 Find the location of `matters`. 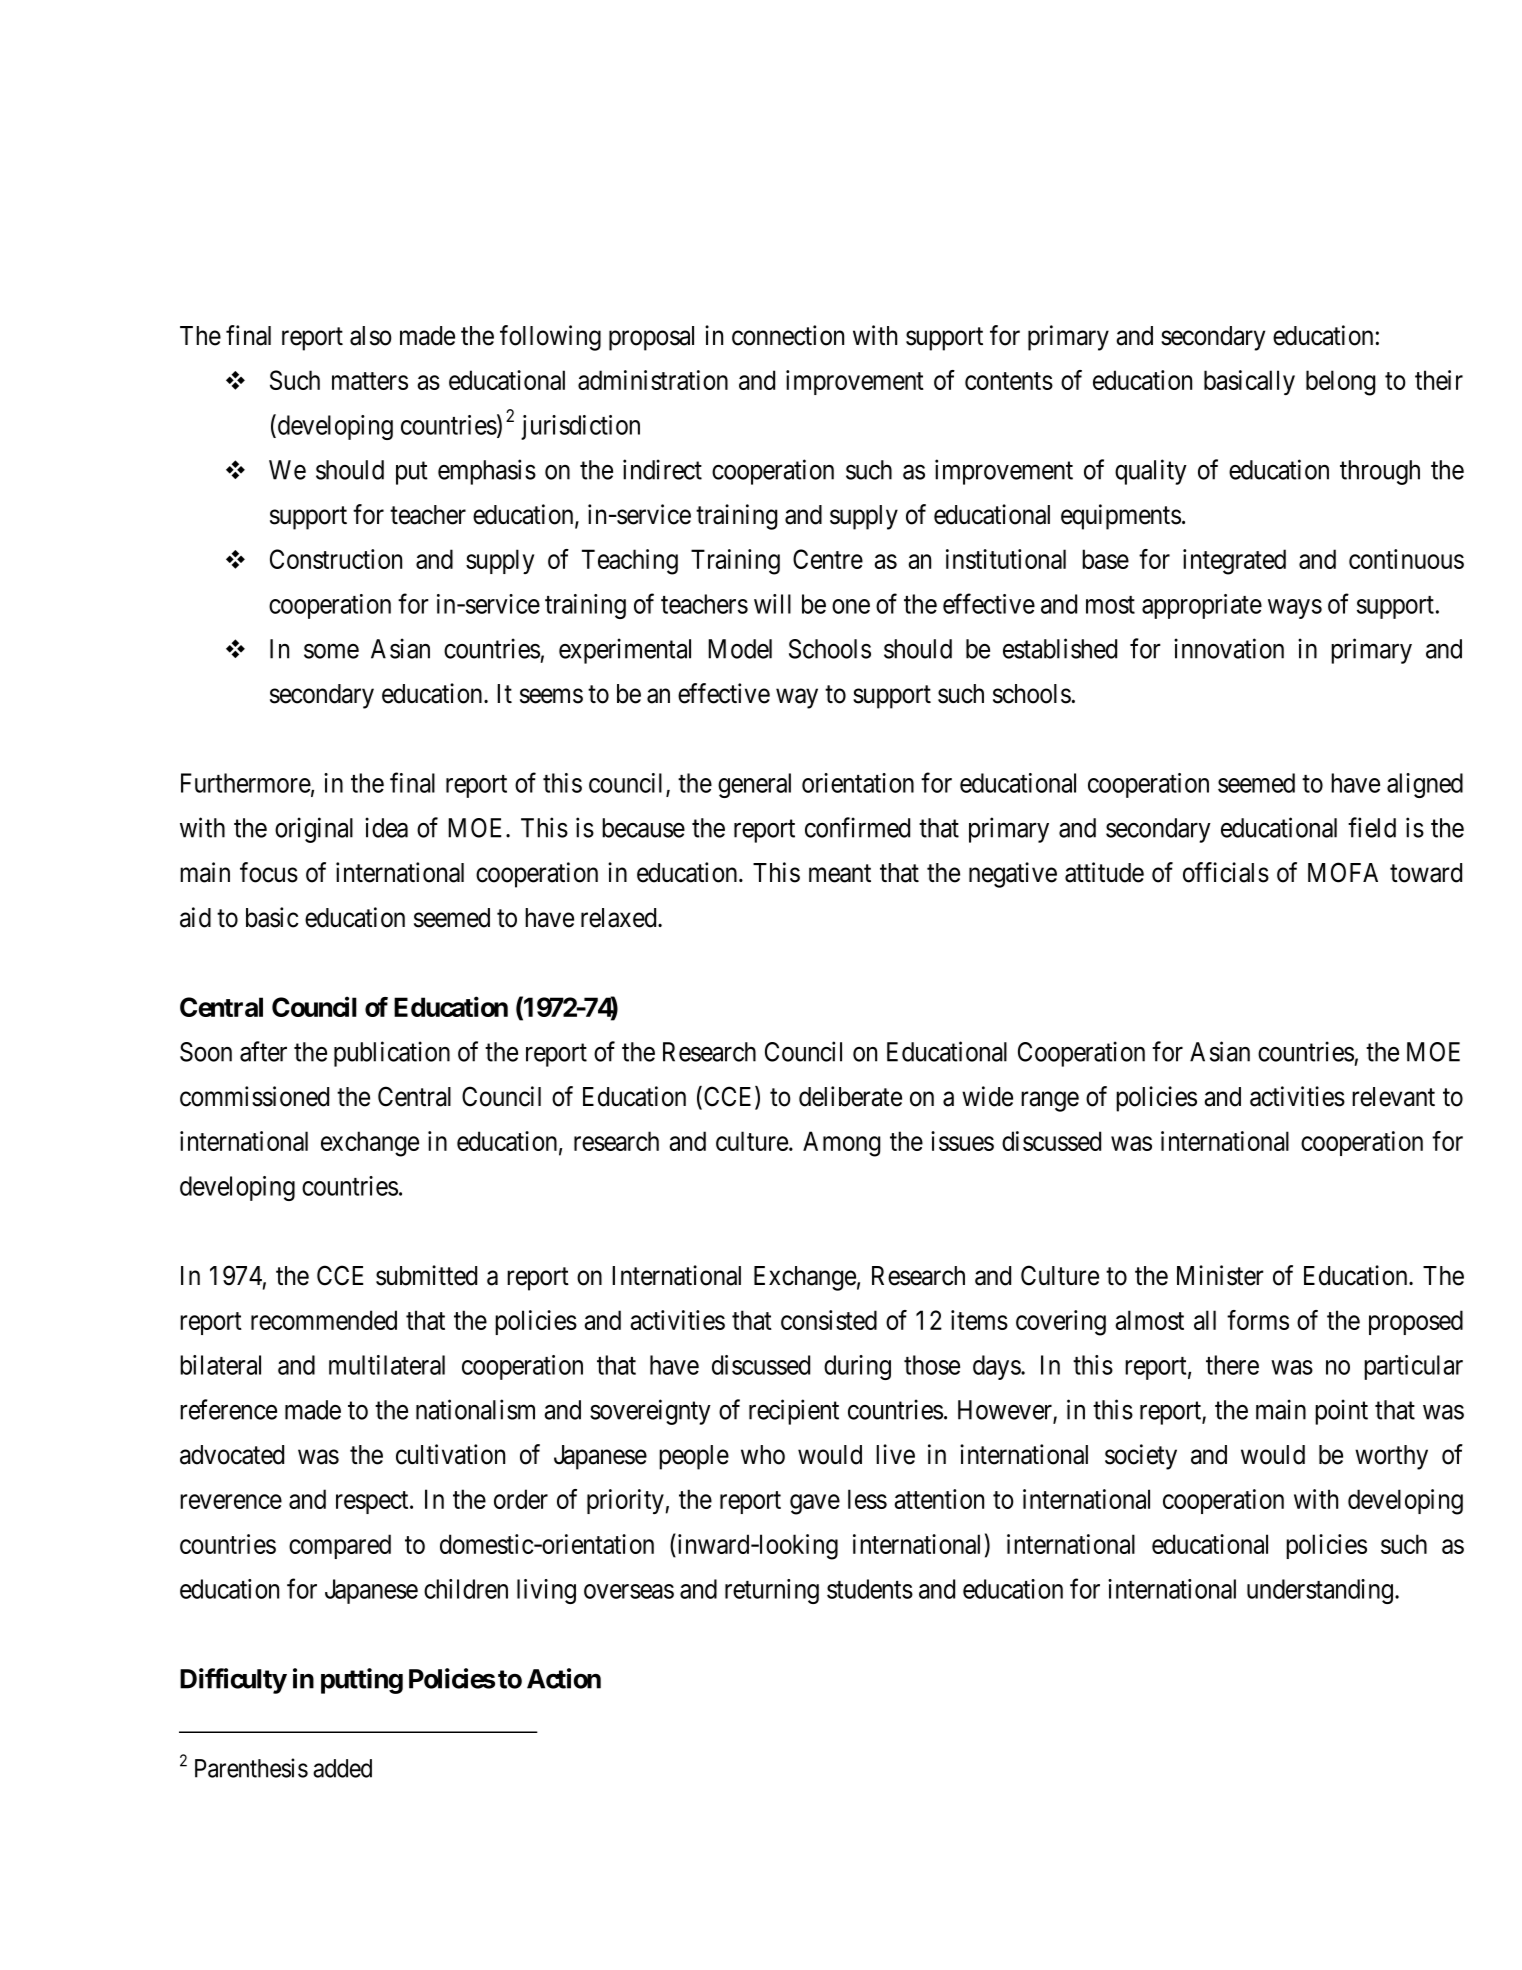

matters is located at coordinates (370, 381).
